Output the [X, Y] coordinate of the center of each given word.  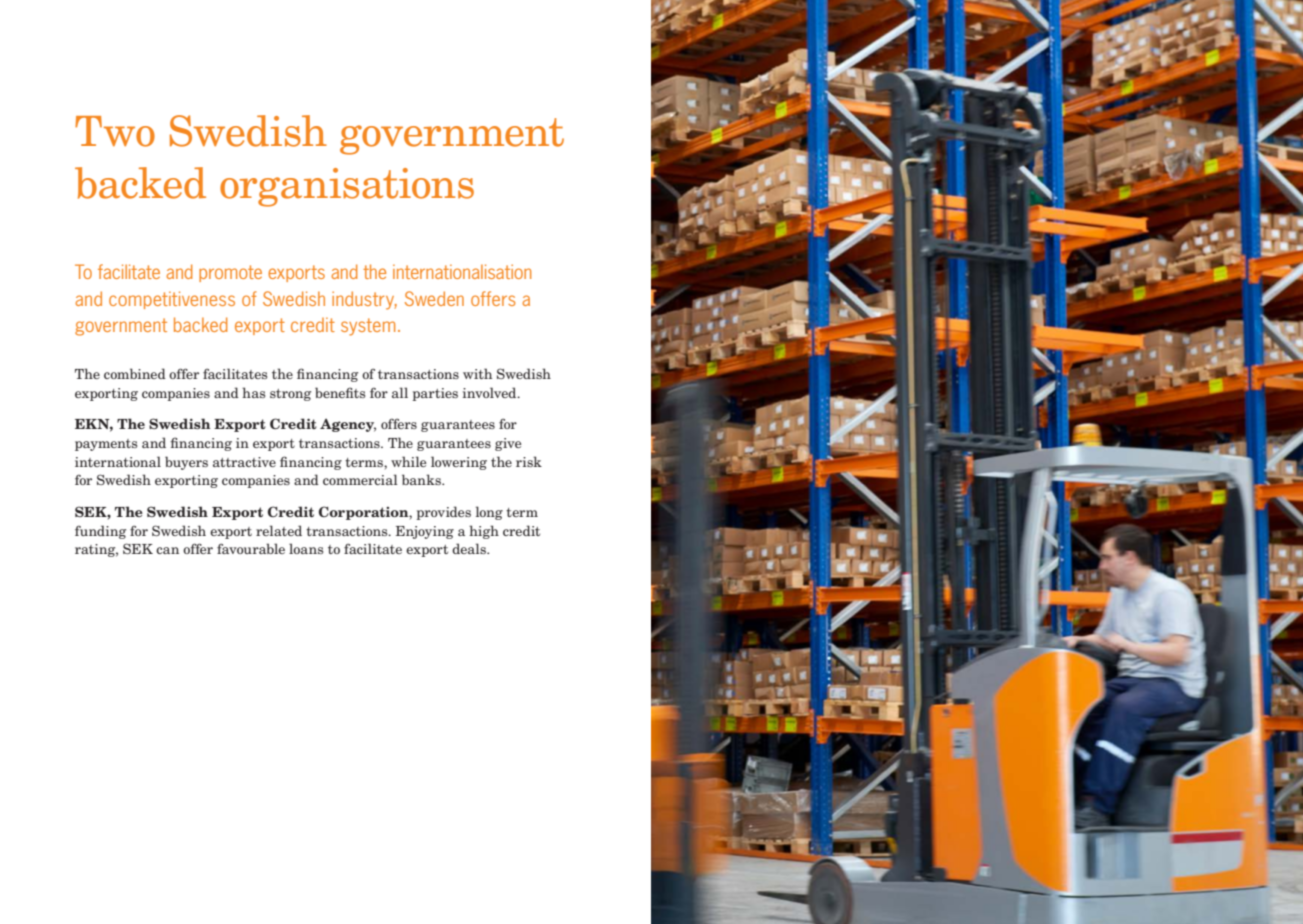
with [477, 373]
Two [115, 131]
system [368, 327]
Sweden [434, 298]
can [167, 550]
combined [135, 373]
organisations [347, 187]
